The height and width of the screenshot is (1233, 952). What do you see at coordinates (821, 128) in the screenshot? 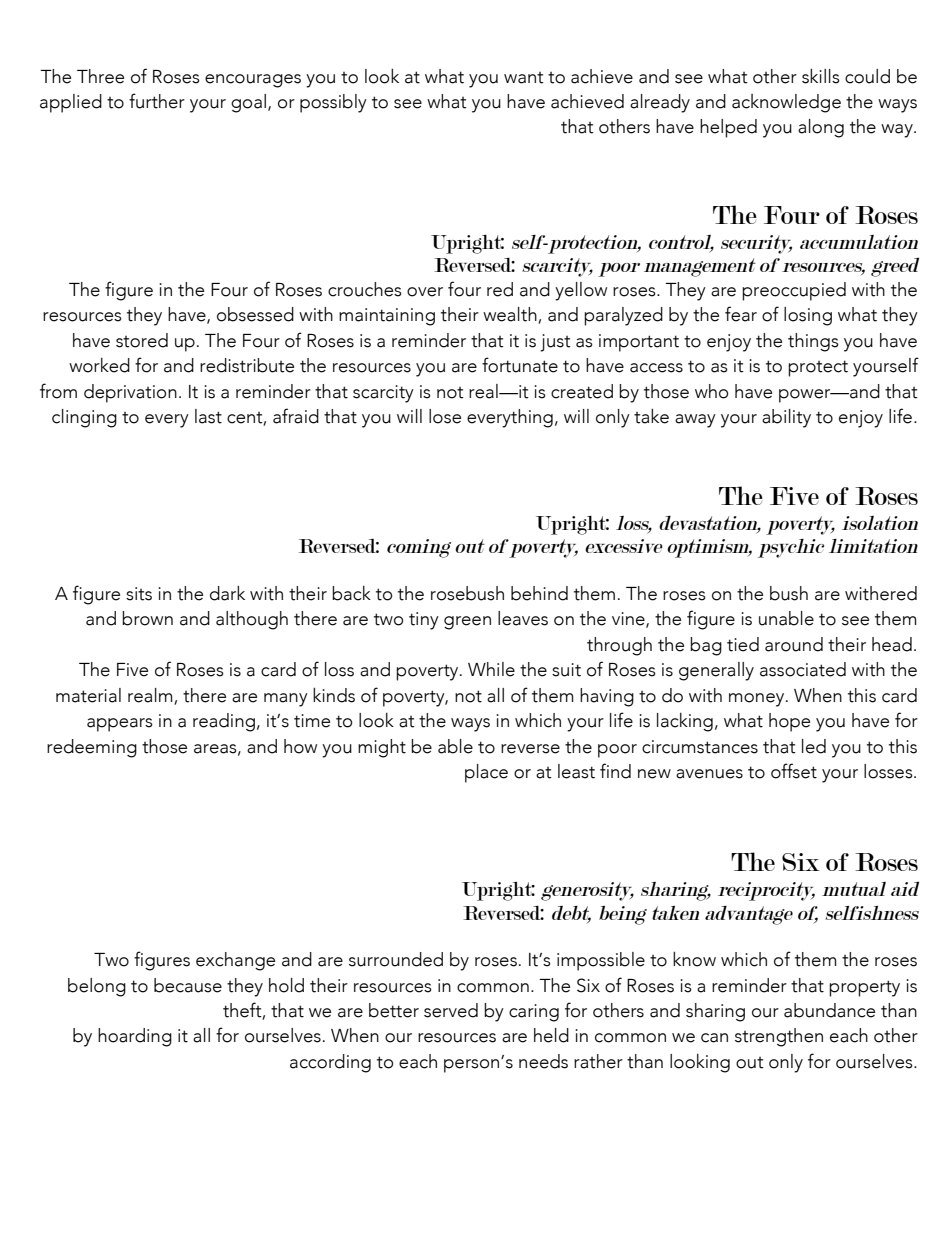
I see `along` at bounding box center [821, 128].
